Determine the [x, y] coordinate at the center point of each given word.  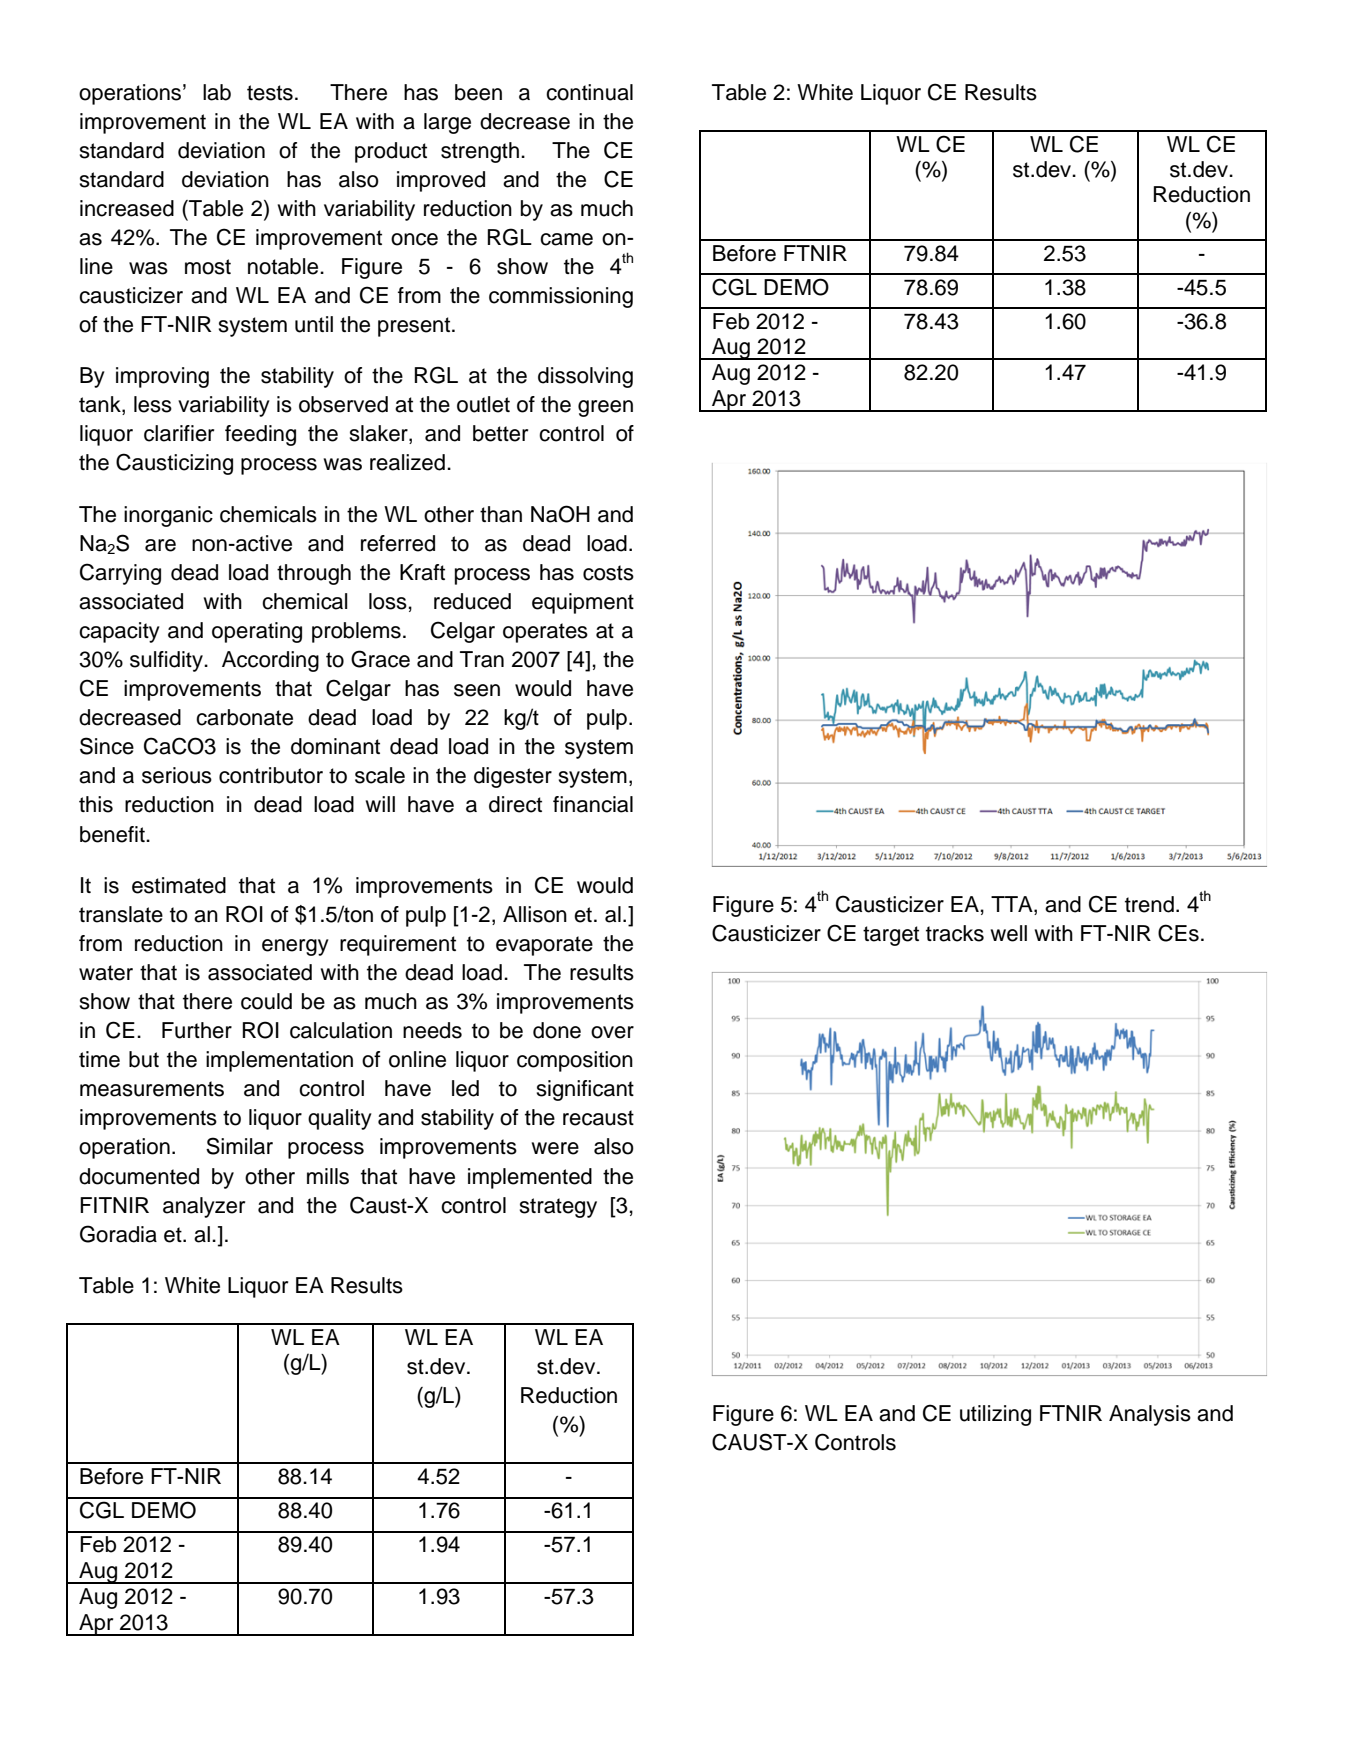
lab [217, 92]
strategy [558, 1208]
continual [589, 92]
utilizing [995, 1415]
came [566, 239]
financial [593, 804]
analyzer [204, 1207]
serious [177, 775]
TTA [1013, 905]
